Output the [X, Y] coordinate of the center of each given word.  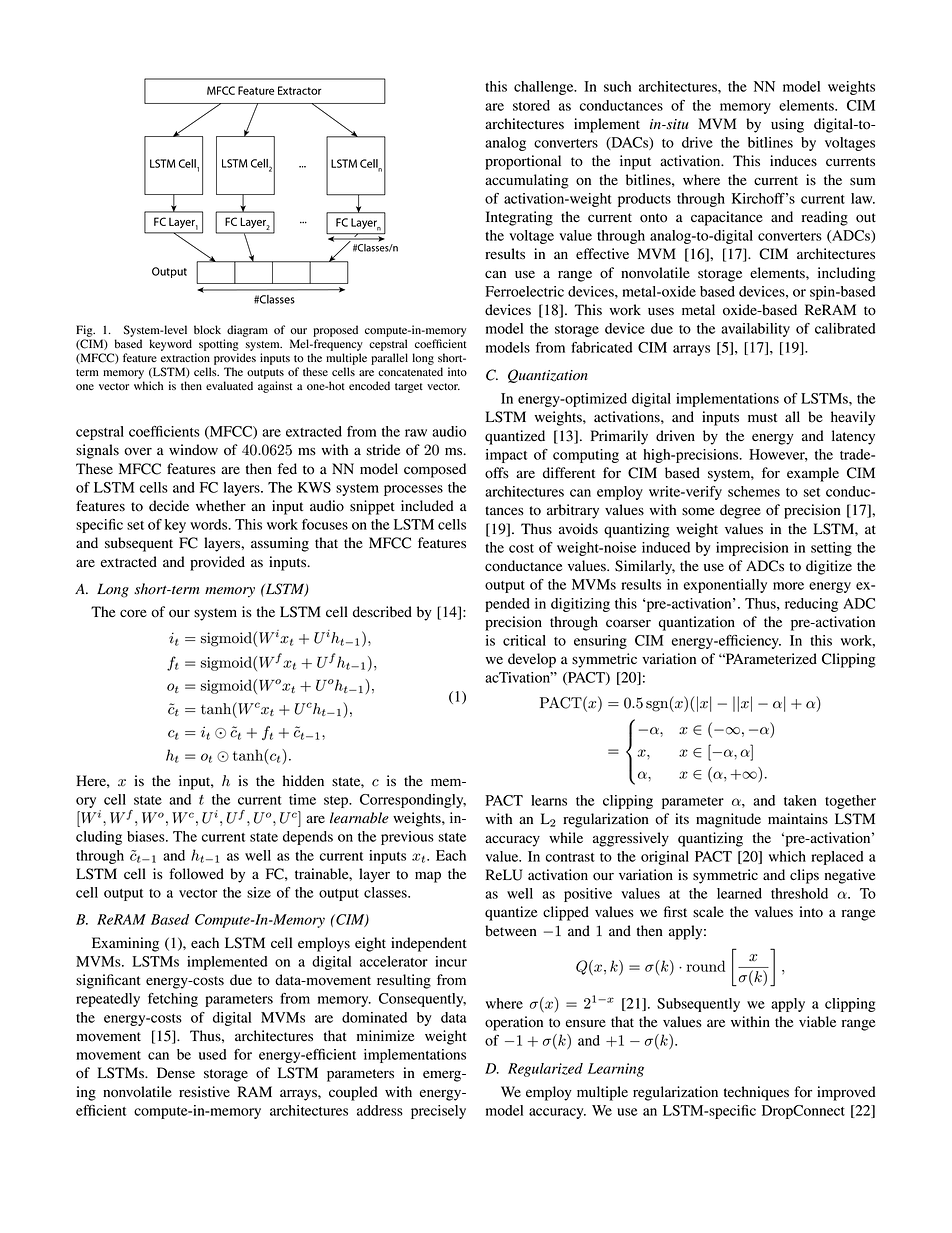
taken [800, 800]
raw [416, 433]
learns [549, 800]
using [787, 125]
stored [531, 105]
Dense [176, 1073]
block [207, 330]
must [762, 418]
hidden [303, 781]
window [193, 450]
